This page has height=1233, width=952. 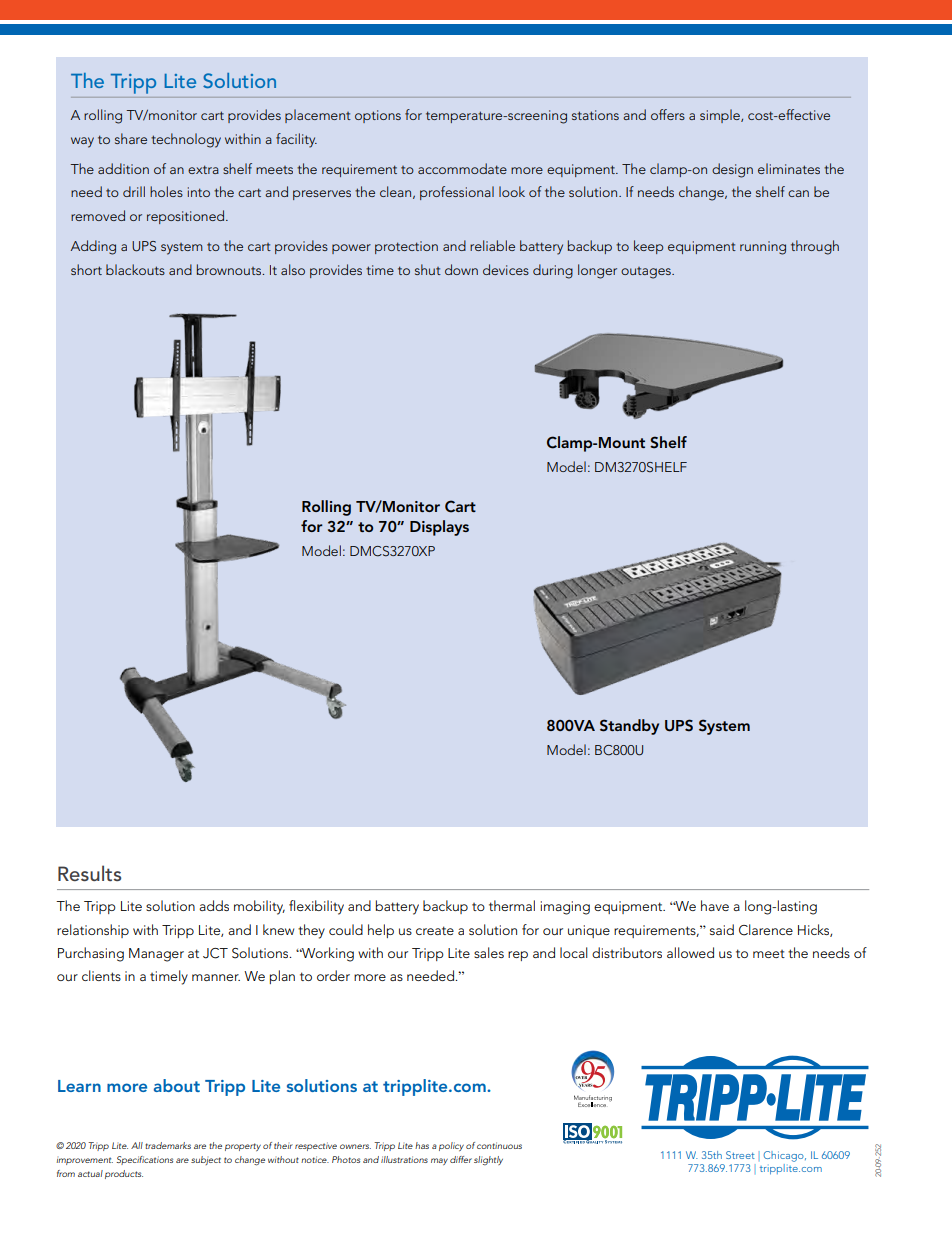 What do you see at coordinates (740, 1155) in the page?
I see `Street` at bounding box center [740, 1155].
